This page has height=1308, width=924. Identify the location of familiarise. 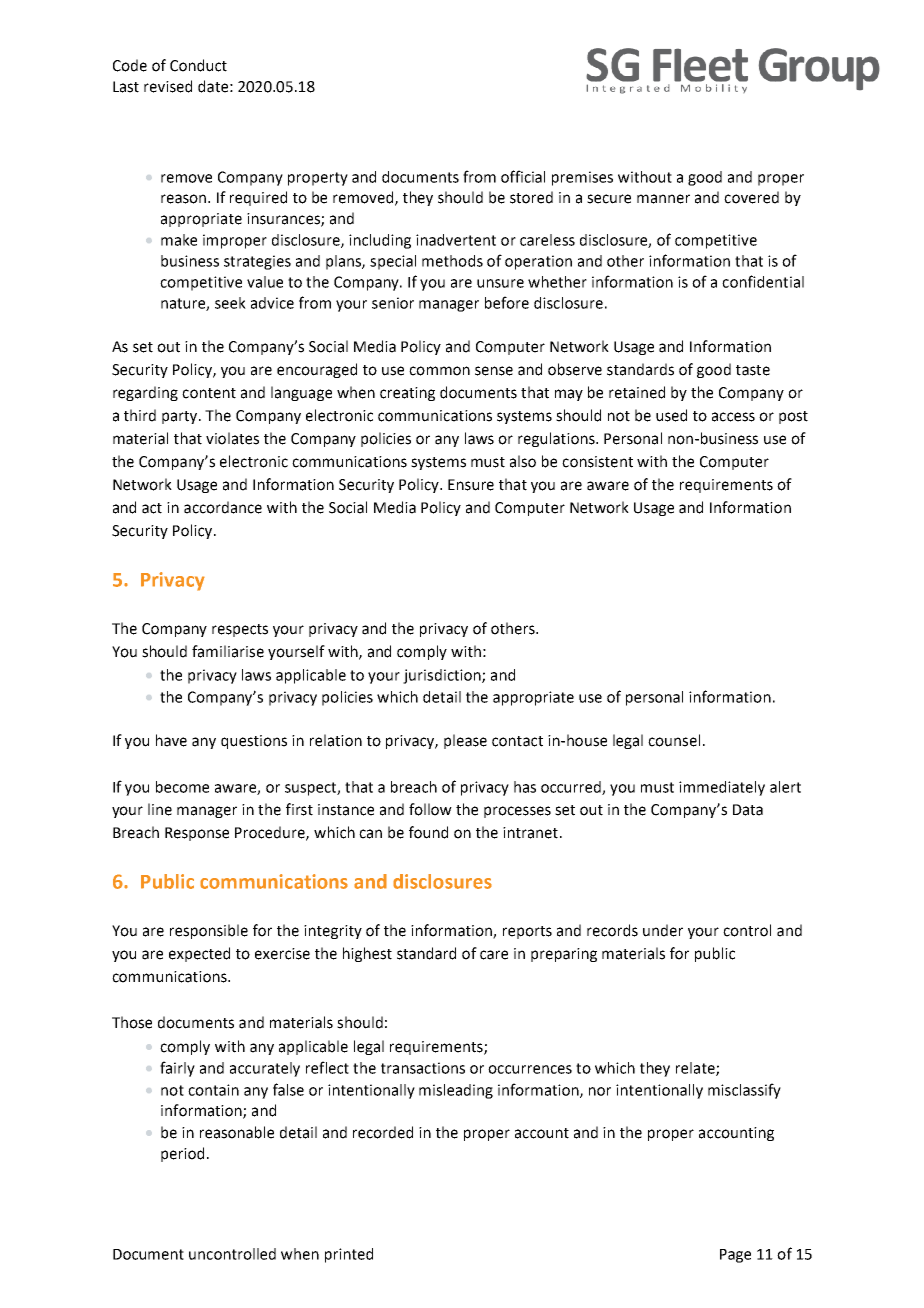
(228, 651).
